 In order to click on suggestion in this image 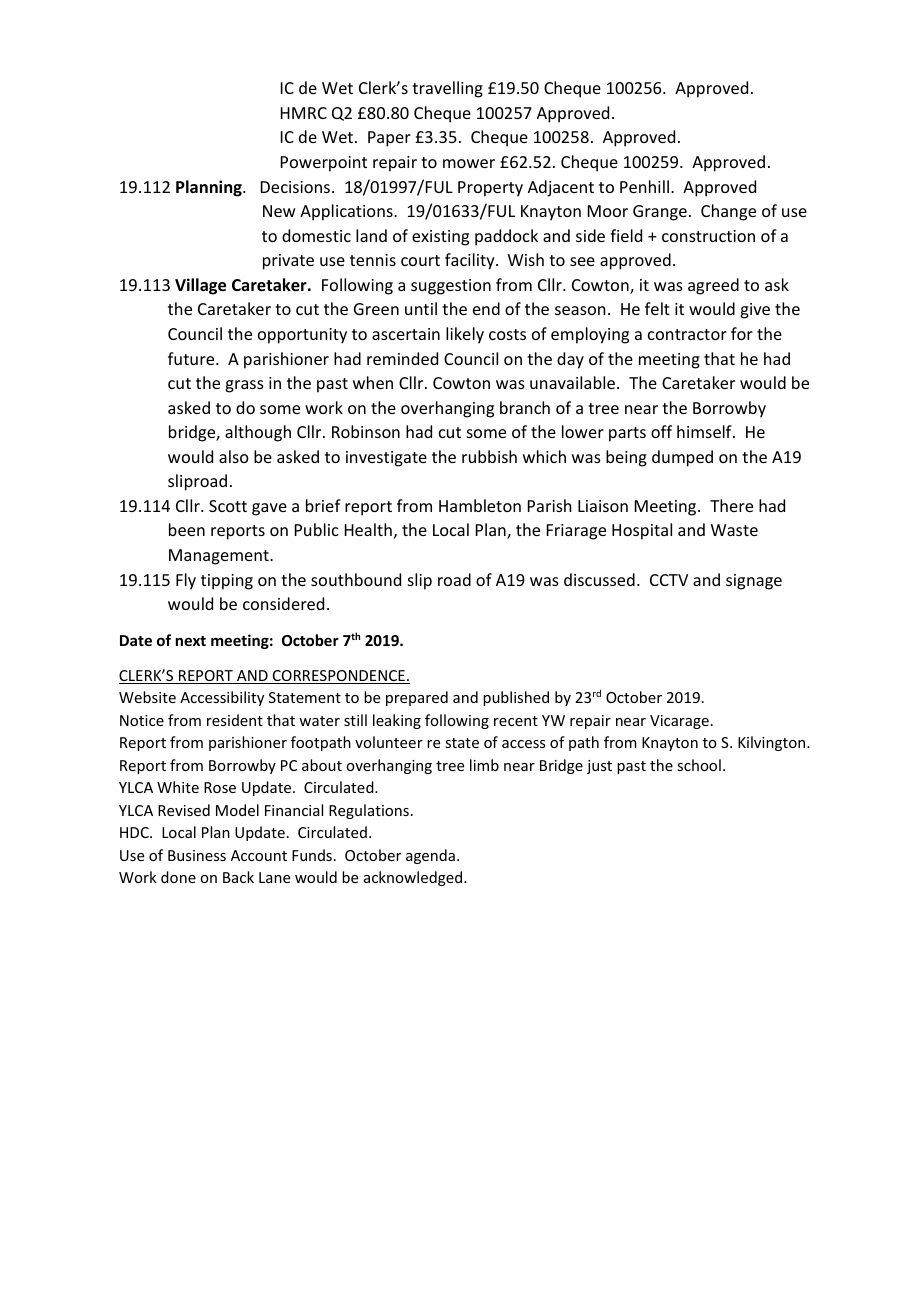, I will do `click(451, 287)`.
